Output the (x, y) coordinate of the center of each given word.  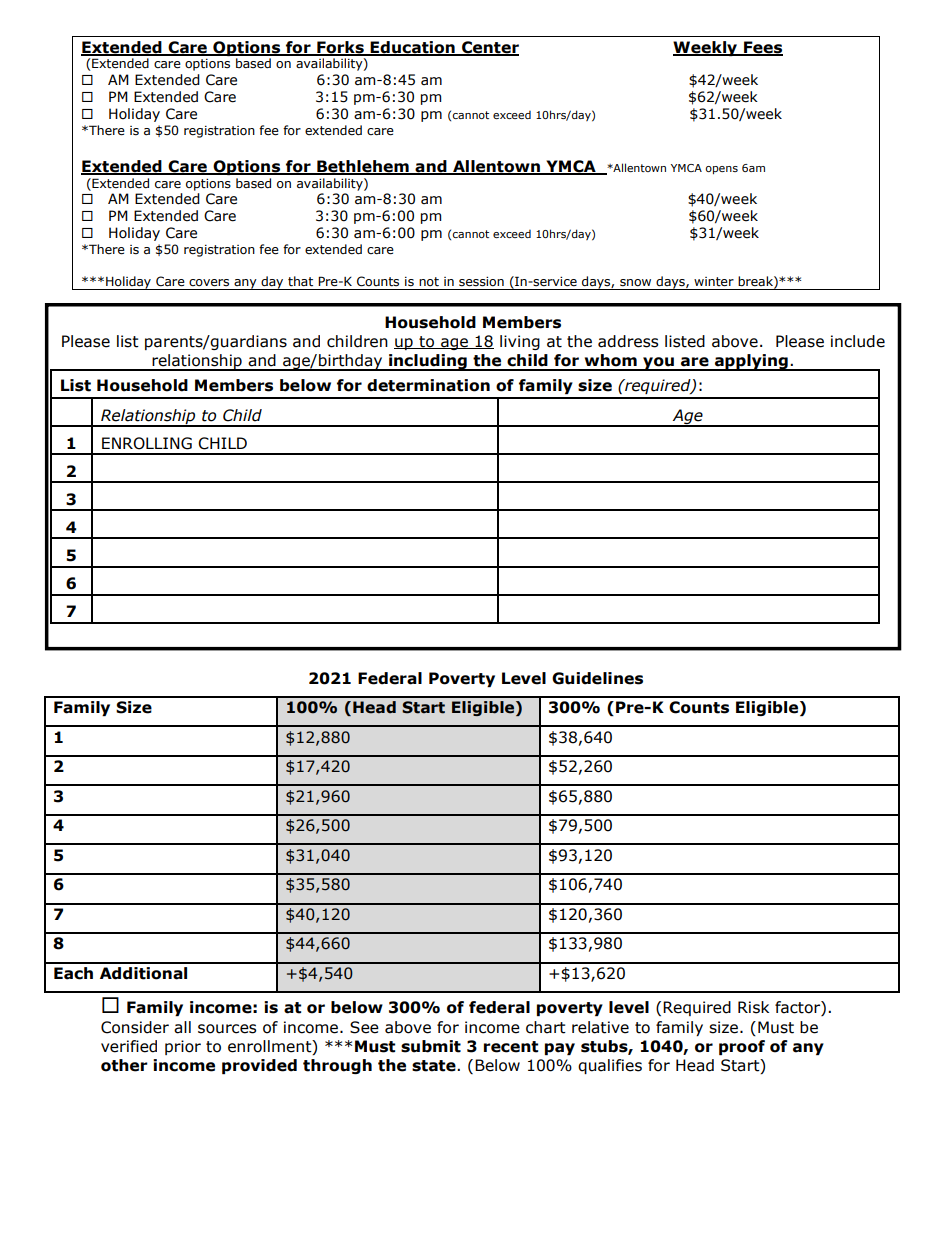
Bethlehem (363, 167)
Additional (143, 973)
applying (751, 362)
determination (428, 385)
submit (431, 1046)
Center (489, 48)
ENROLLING (147, 443)
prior (183, 1047)
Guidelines (597, 678)
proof (742, 1047)
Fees (762, 48)
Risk (753, 1007)
